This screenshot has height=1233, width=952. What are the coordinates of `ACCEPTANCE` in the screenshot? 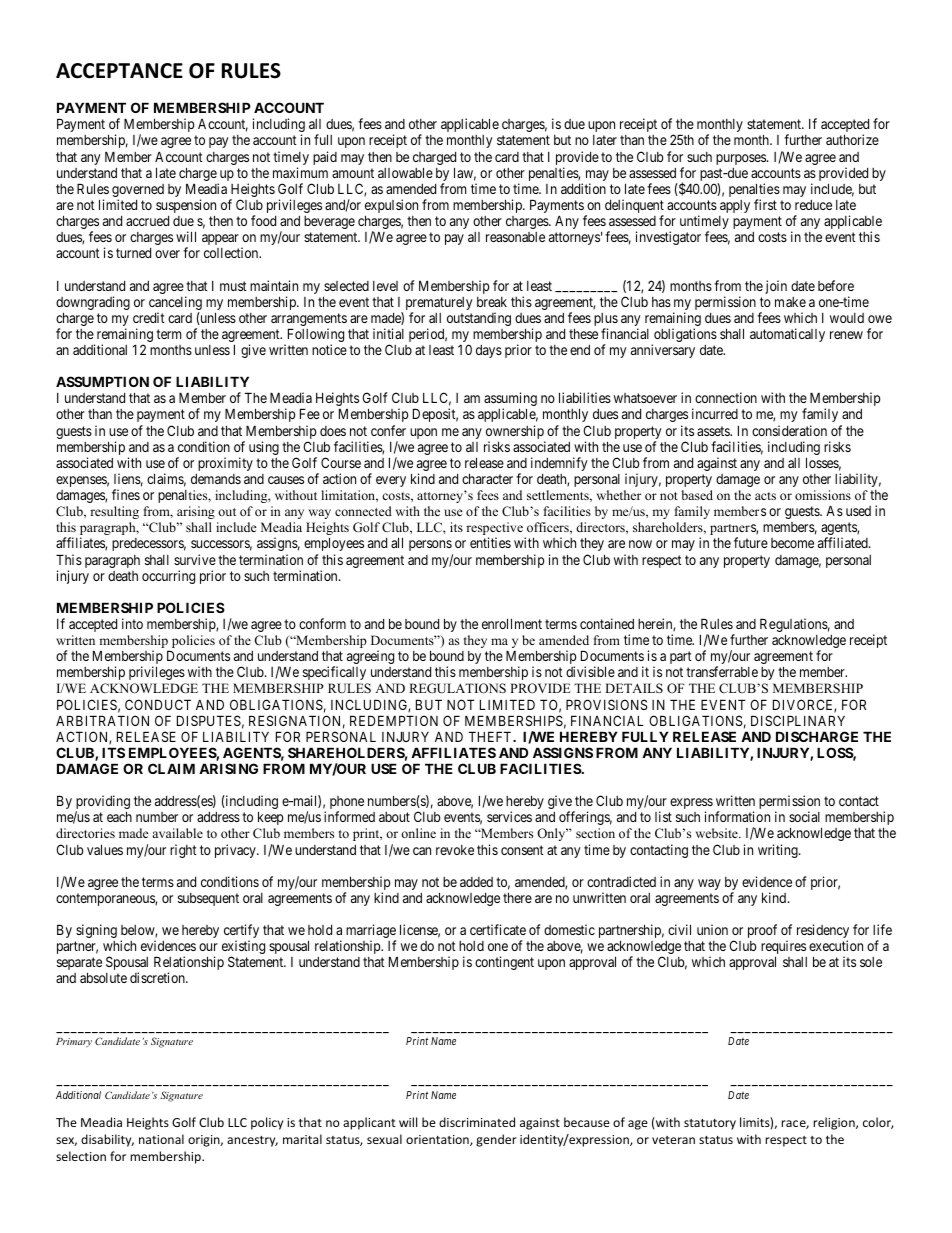 It's located at (119, 71).
